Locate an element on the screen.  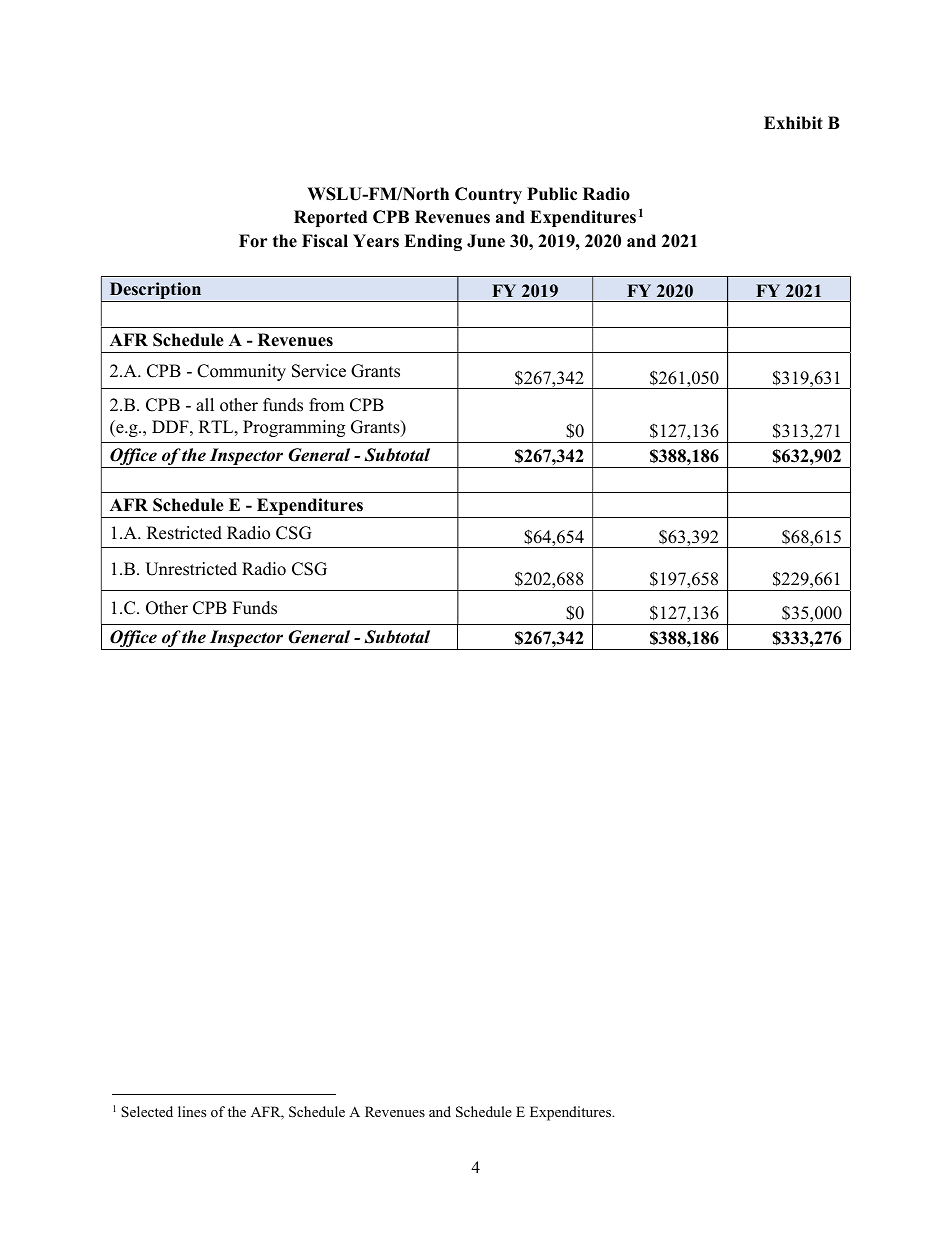
all is located at coordinates (205, 404).
